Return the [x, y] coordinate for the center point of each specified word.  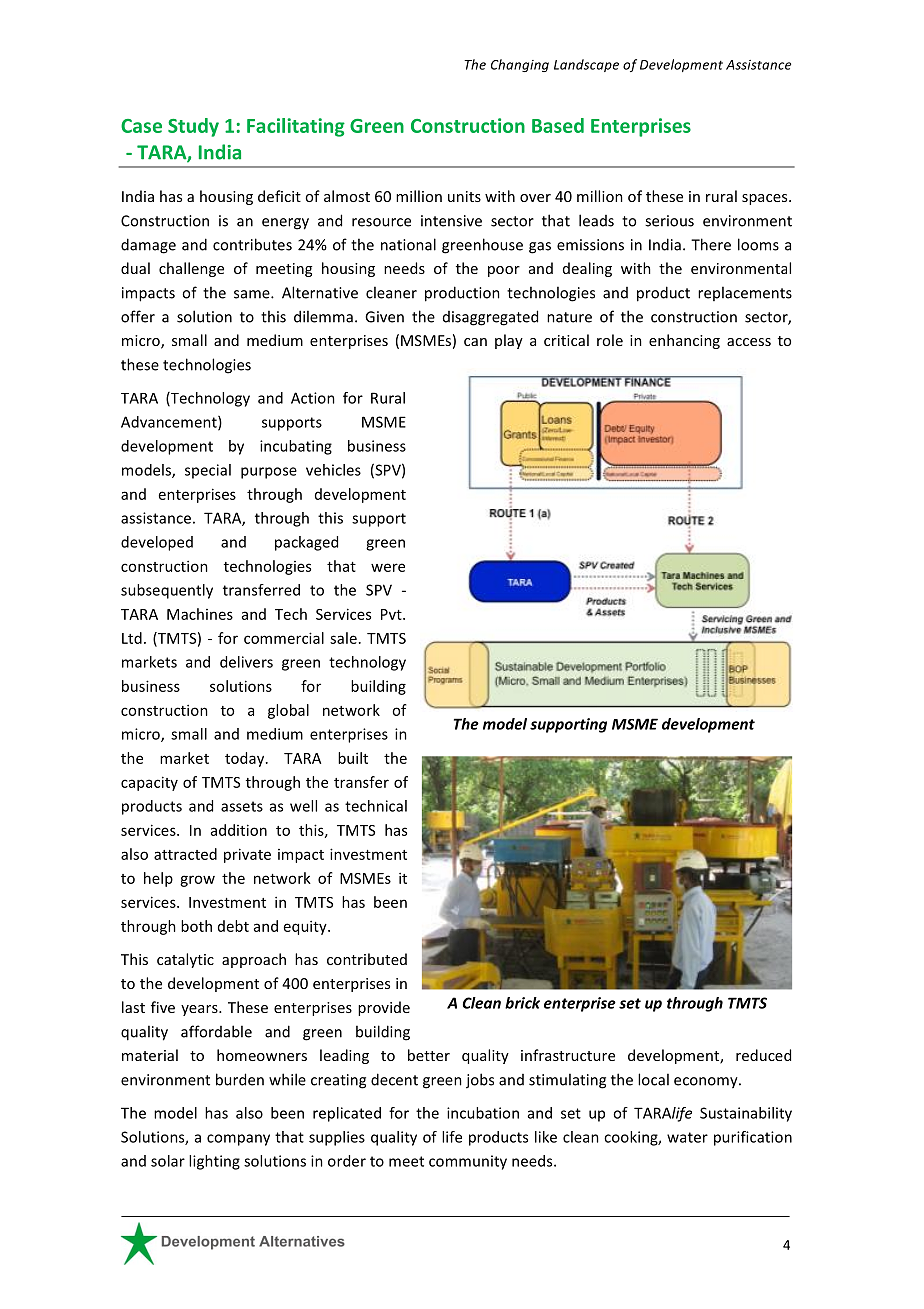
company [238, 1140]
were [388, 567]
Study [193, 127]
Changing [520, 65]
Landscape [586, 65]
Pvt [392, 614]
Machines [200, 614]
